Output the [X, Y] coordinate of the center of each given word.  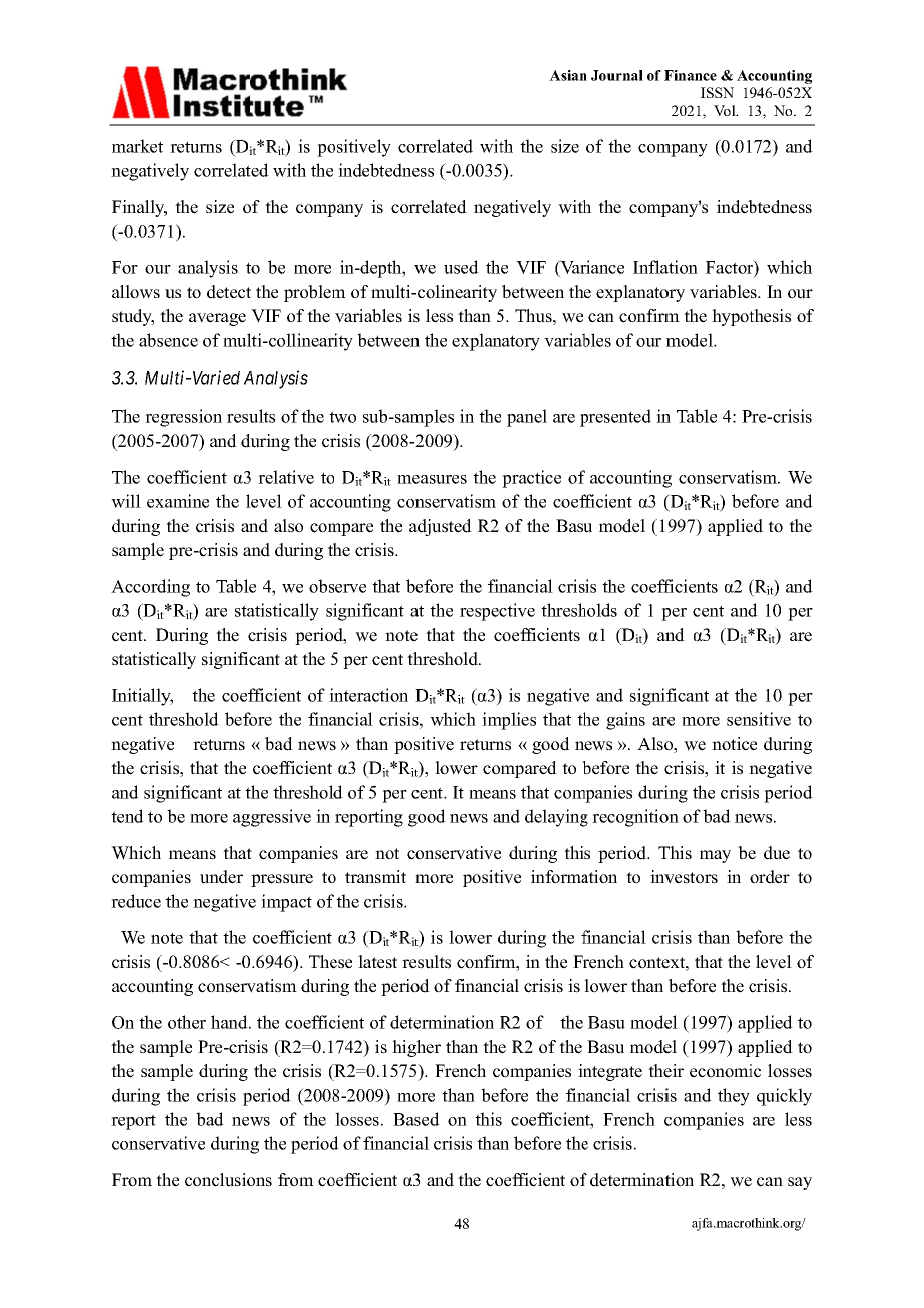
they [734, 1097]
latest [377, 962]
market [137, 146]
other [187, 1022]
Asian [568, 75]
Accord [139, 586]
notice [734, 744]
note [401, 636]
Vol [726, 110]
